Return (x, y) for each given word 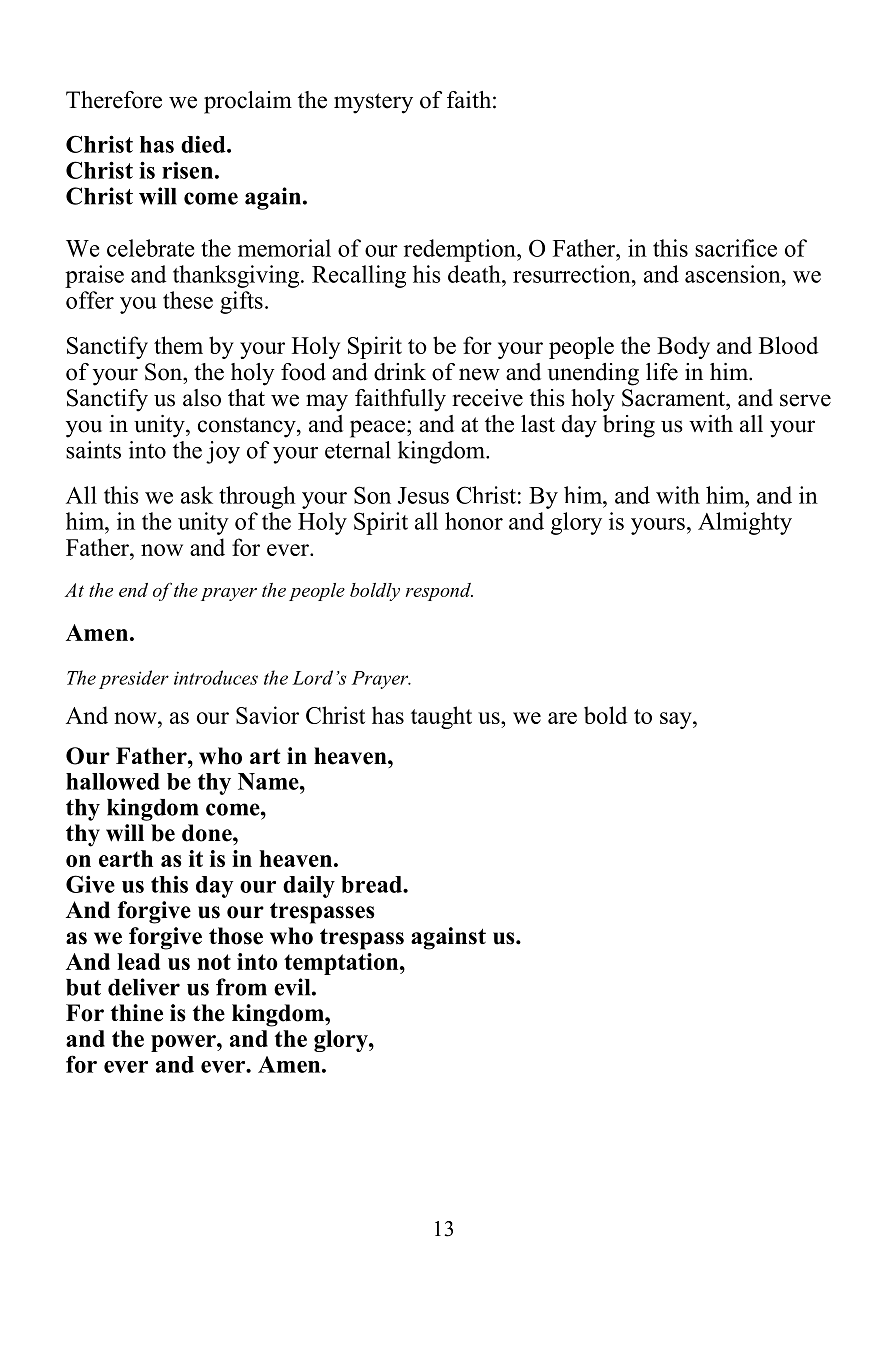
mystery (373, 103)
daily (309, 886)
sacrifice (736, 248)
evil (293, 987)
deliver (144, 987)
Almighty (745, 523)
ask (197, 495)
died (204, 144)
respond (439, 592)
